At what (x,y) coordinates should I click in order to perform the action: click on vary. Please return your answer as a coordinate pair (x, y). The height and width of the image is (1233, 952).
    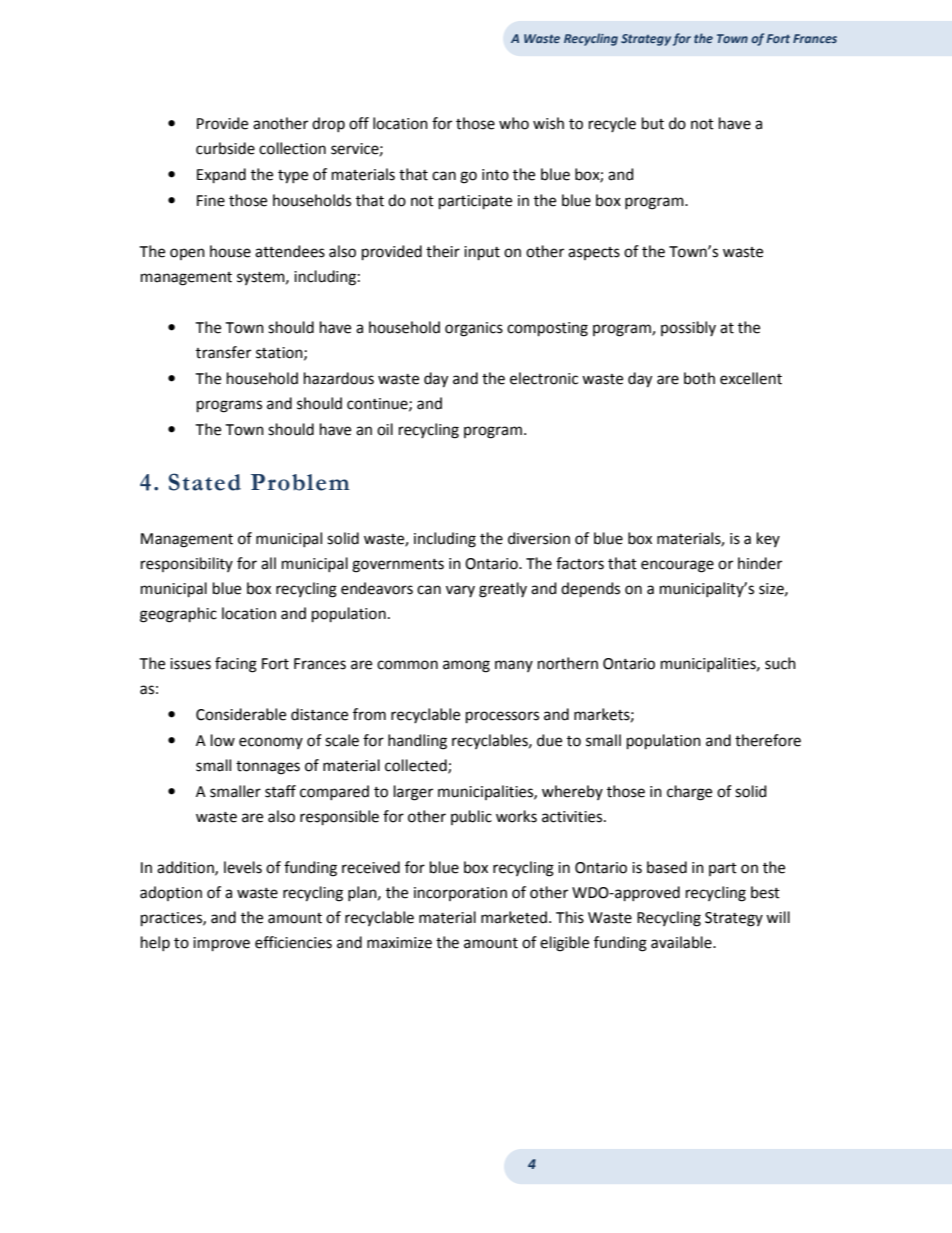
    Looking at the image, I should click on (460, 591).
